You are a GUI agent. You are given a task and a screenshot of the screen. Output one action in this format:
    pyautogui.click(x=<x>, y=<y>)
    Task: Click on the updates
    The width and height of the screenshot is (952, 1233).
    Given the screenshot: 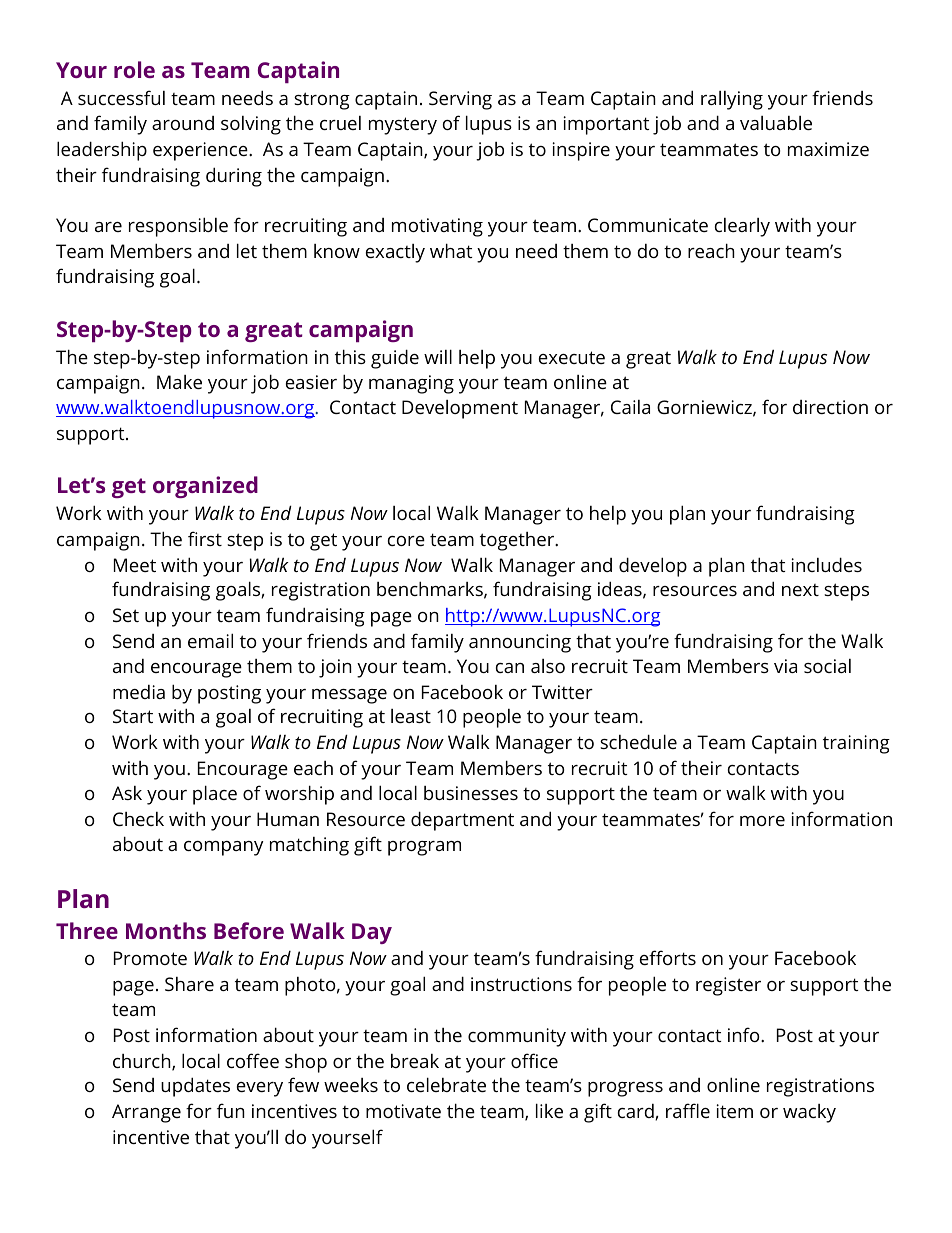 What is the action you would take?
    pyautogui.click(x=195, y=1087)
